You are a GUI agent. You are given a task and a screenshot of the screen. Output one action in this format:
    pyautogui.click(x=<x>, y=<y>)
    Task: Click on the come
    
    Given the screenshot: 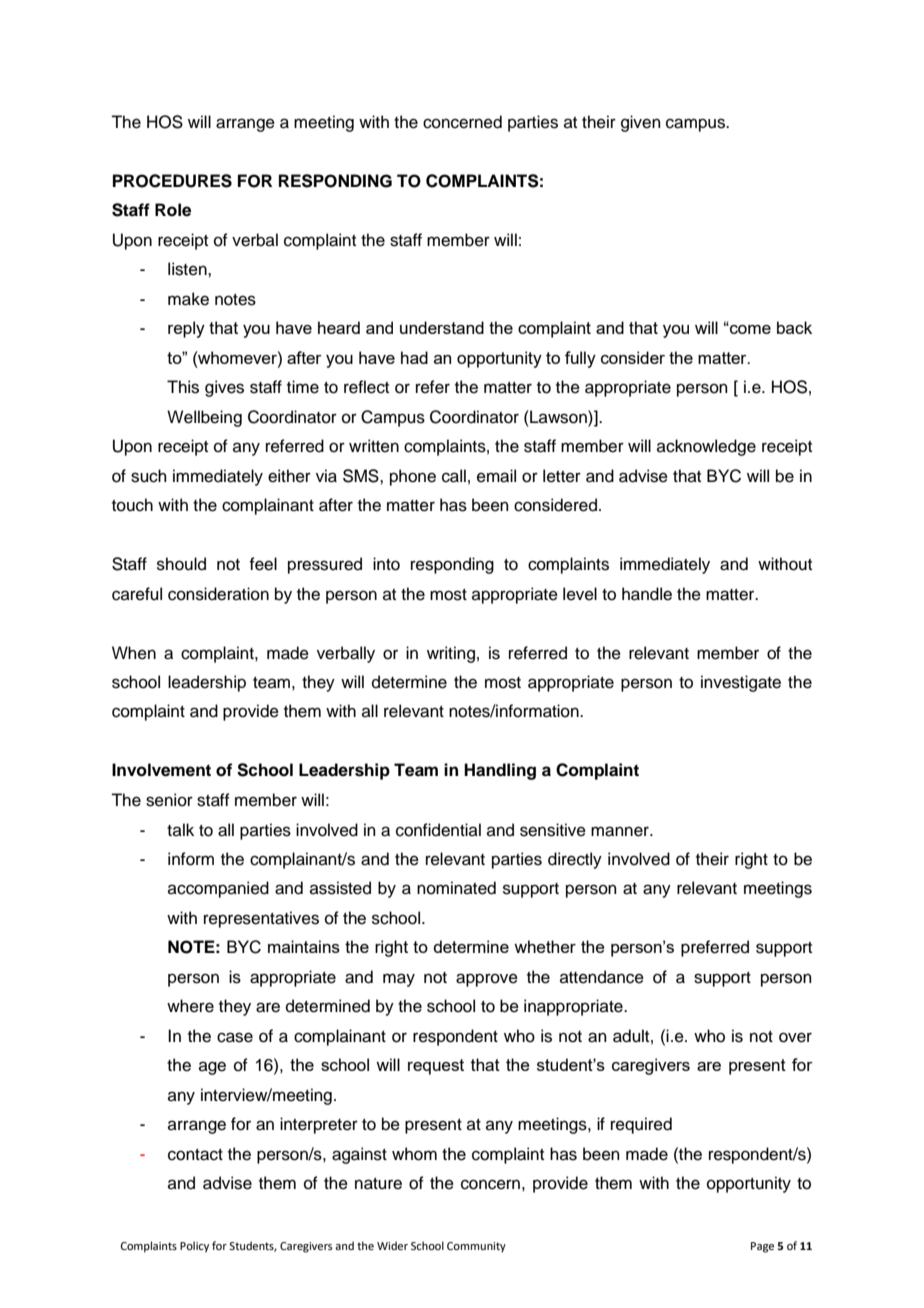 What is the action you would take?
    pyautogui.click(x=749, y=329)
